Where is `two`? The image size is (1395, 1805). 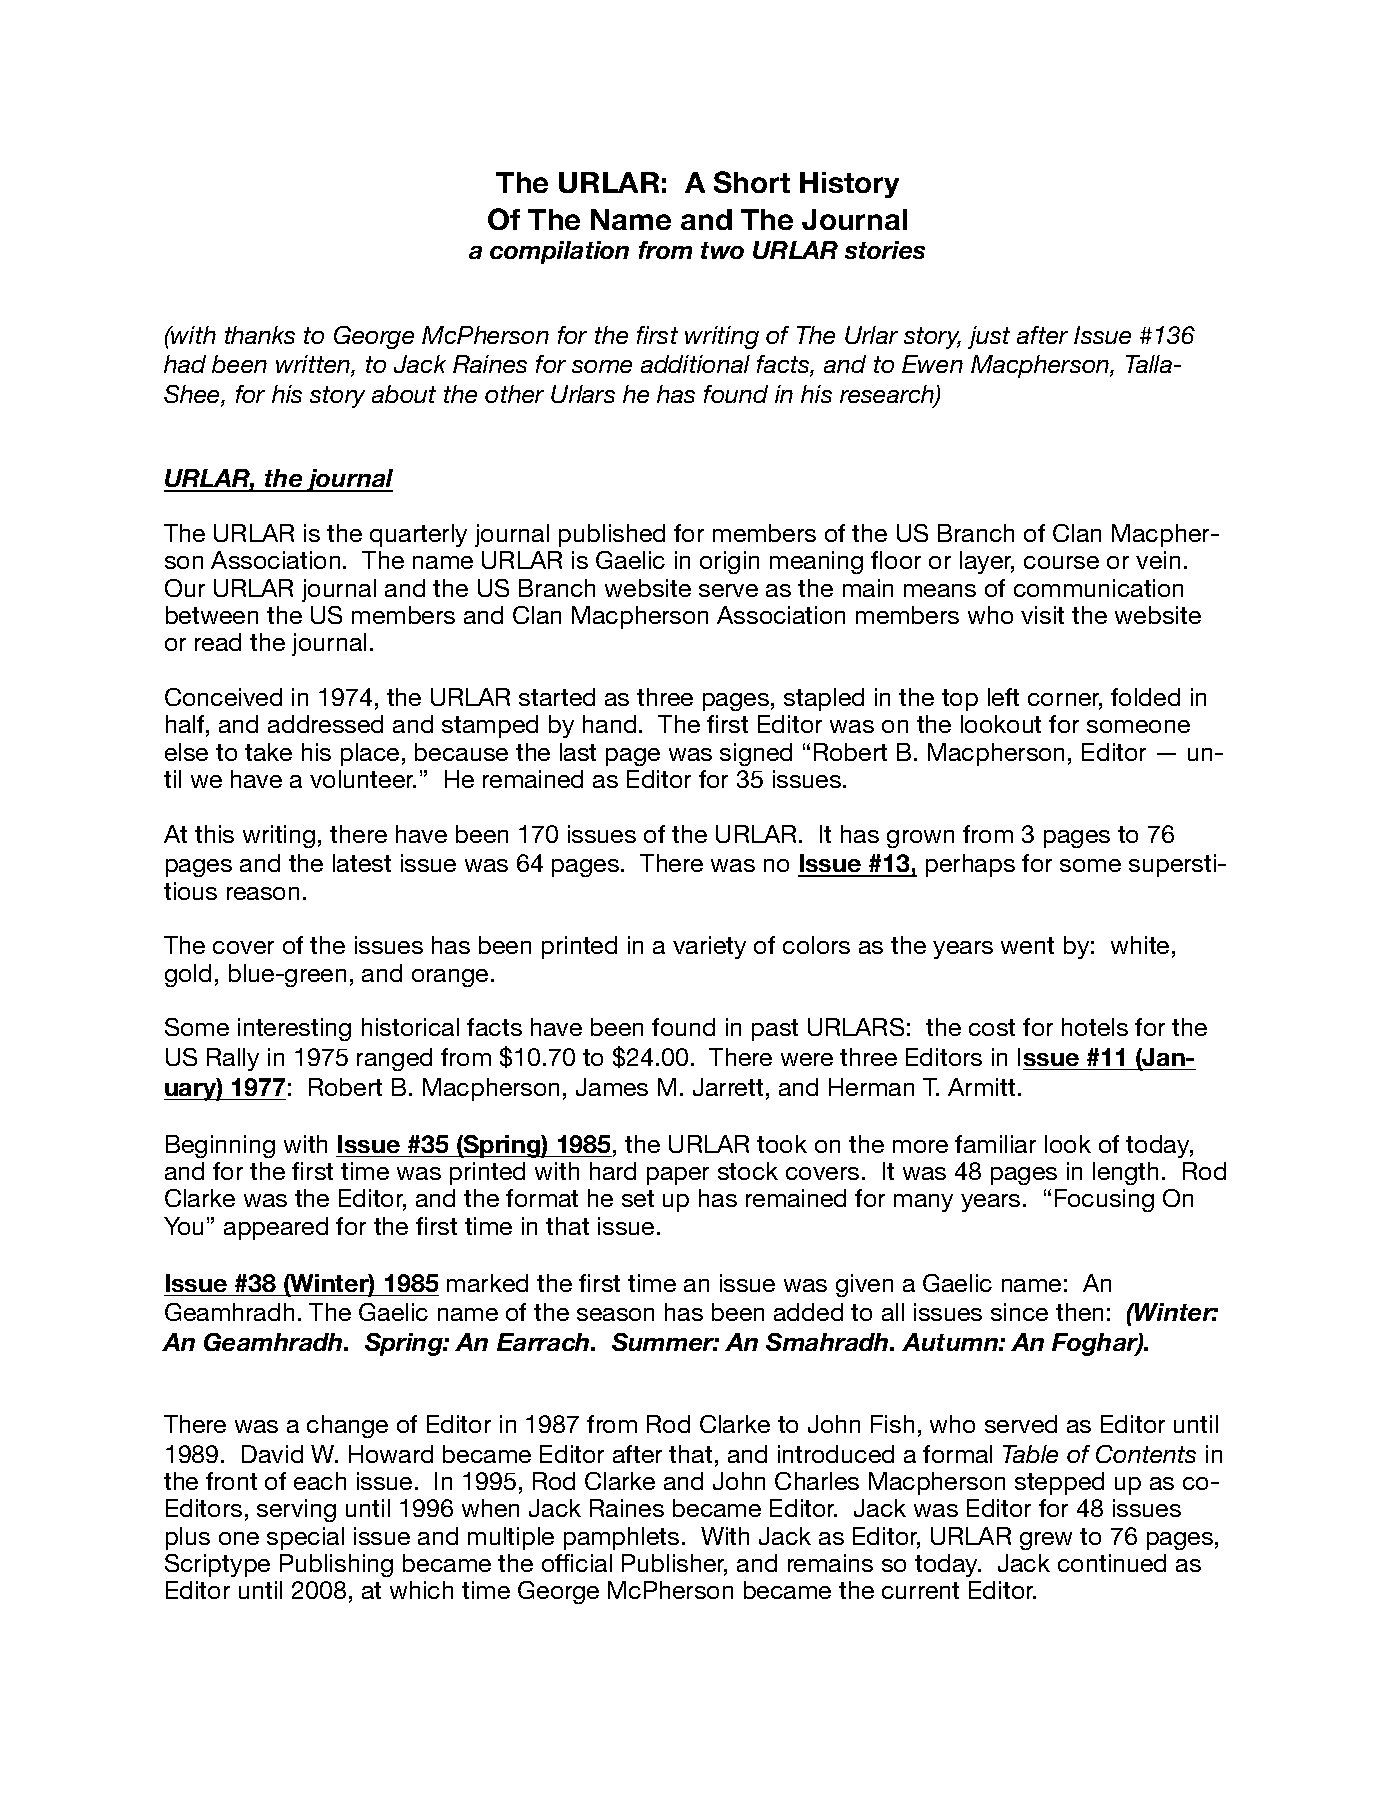 two is located at coordinates (722, 250).
